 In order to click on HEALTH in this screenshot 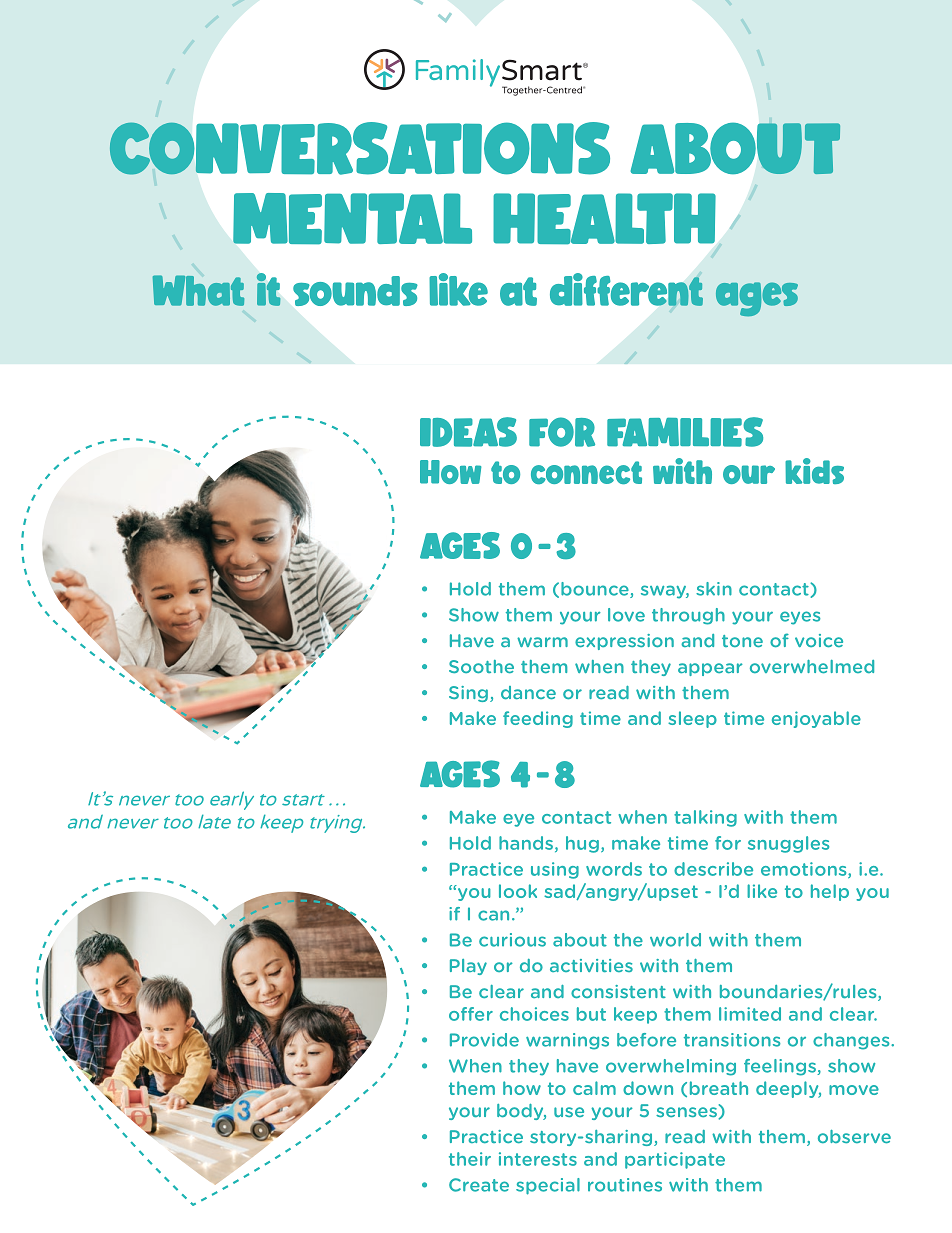, I will do `click(604, 219)`.
